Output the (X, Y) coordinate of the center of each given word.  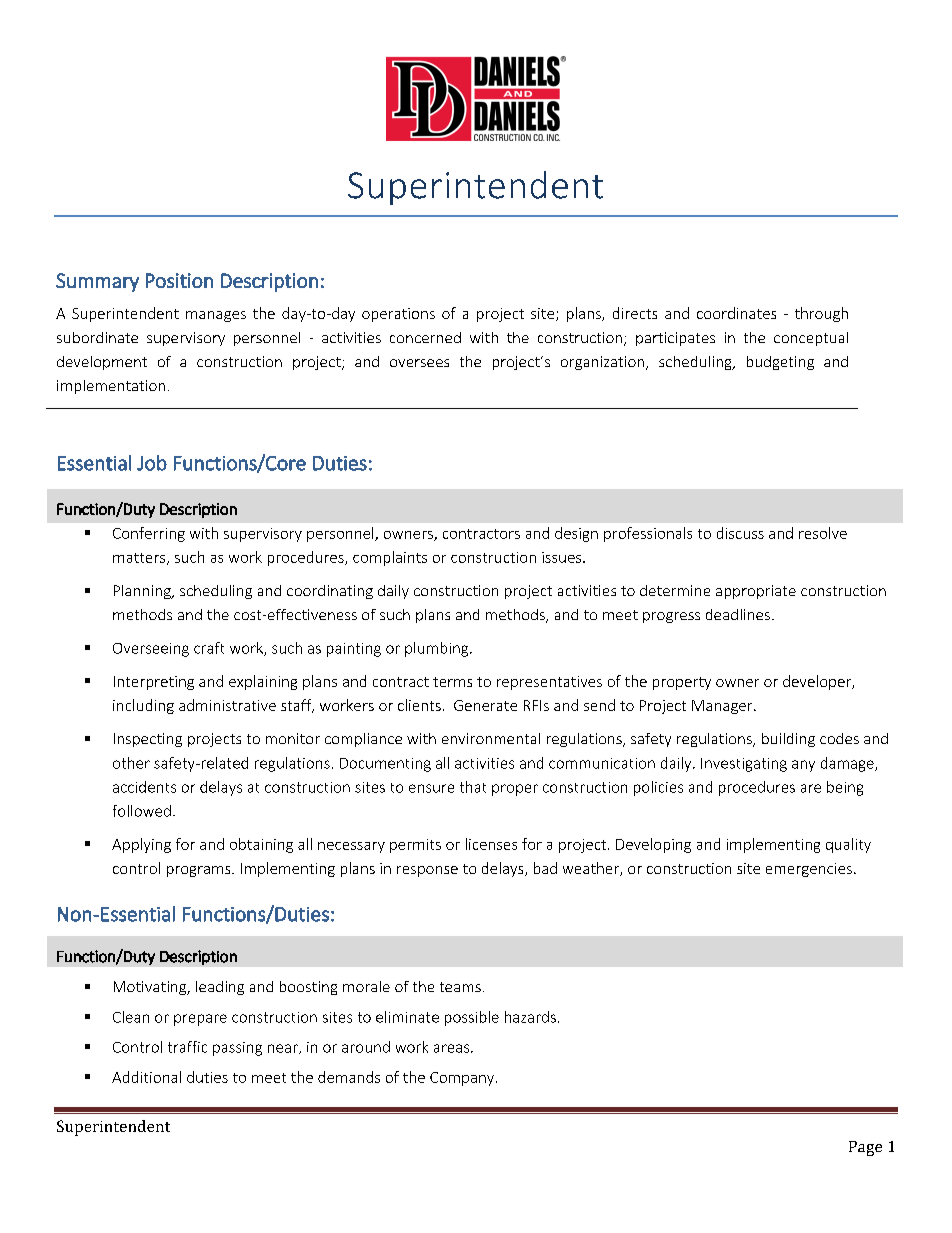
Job (152, 463)
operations (398, 315)
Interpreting (154, 683)
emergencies (809, 870)
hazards (530, 1017)
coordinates (736, 313)
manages (216, 316)
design (576, 534)
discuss (740, 533)
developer (818, 682)
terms (452, 682)
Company (463, 1079)
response (427, 871)
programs (200, 871)
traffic (187, 1047)
